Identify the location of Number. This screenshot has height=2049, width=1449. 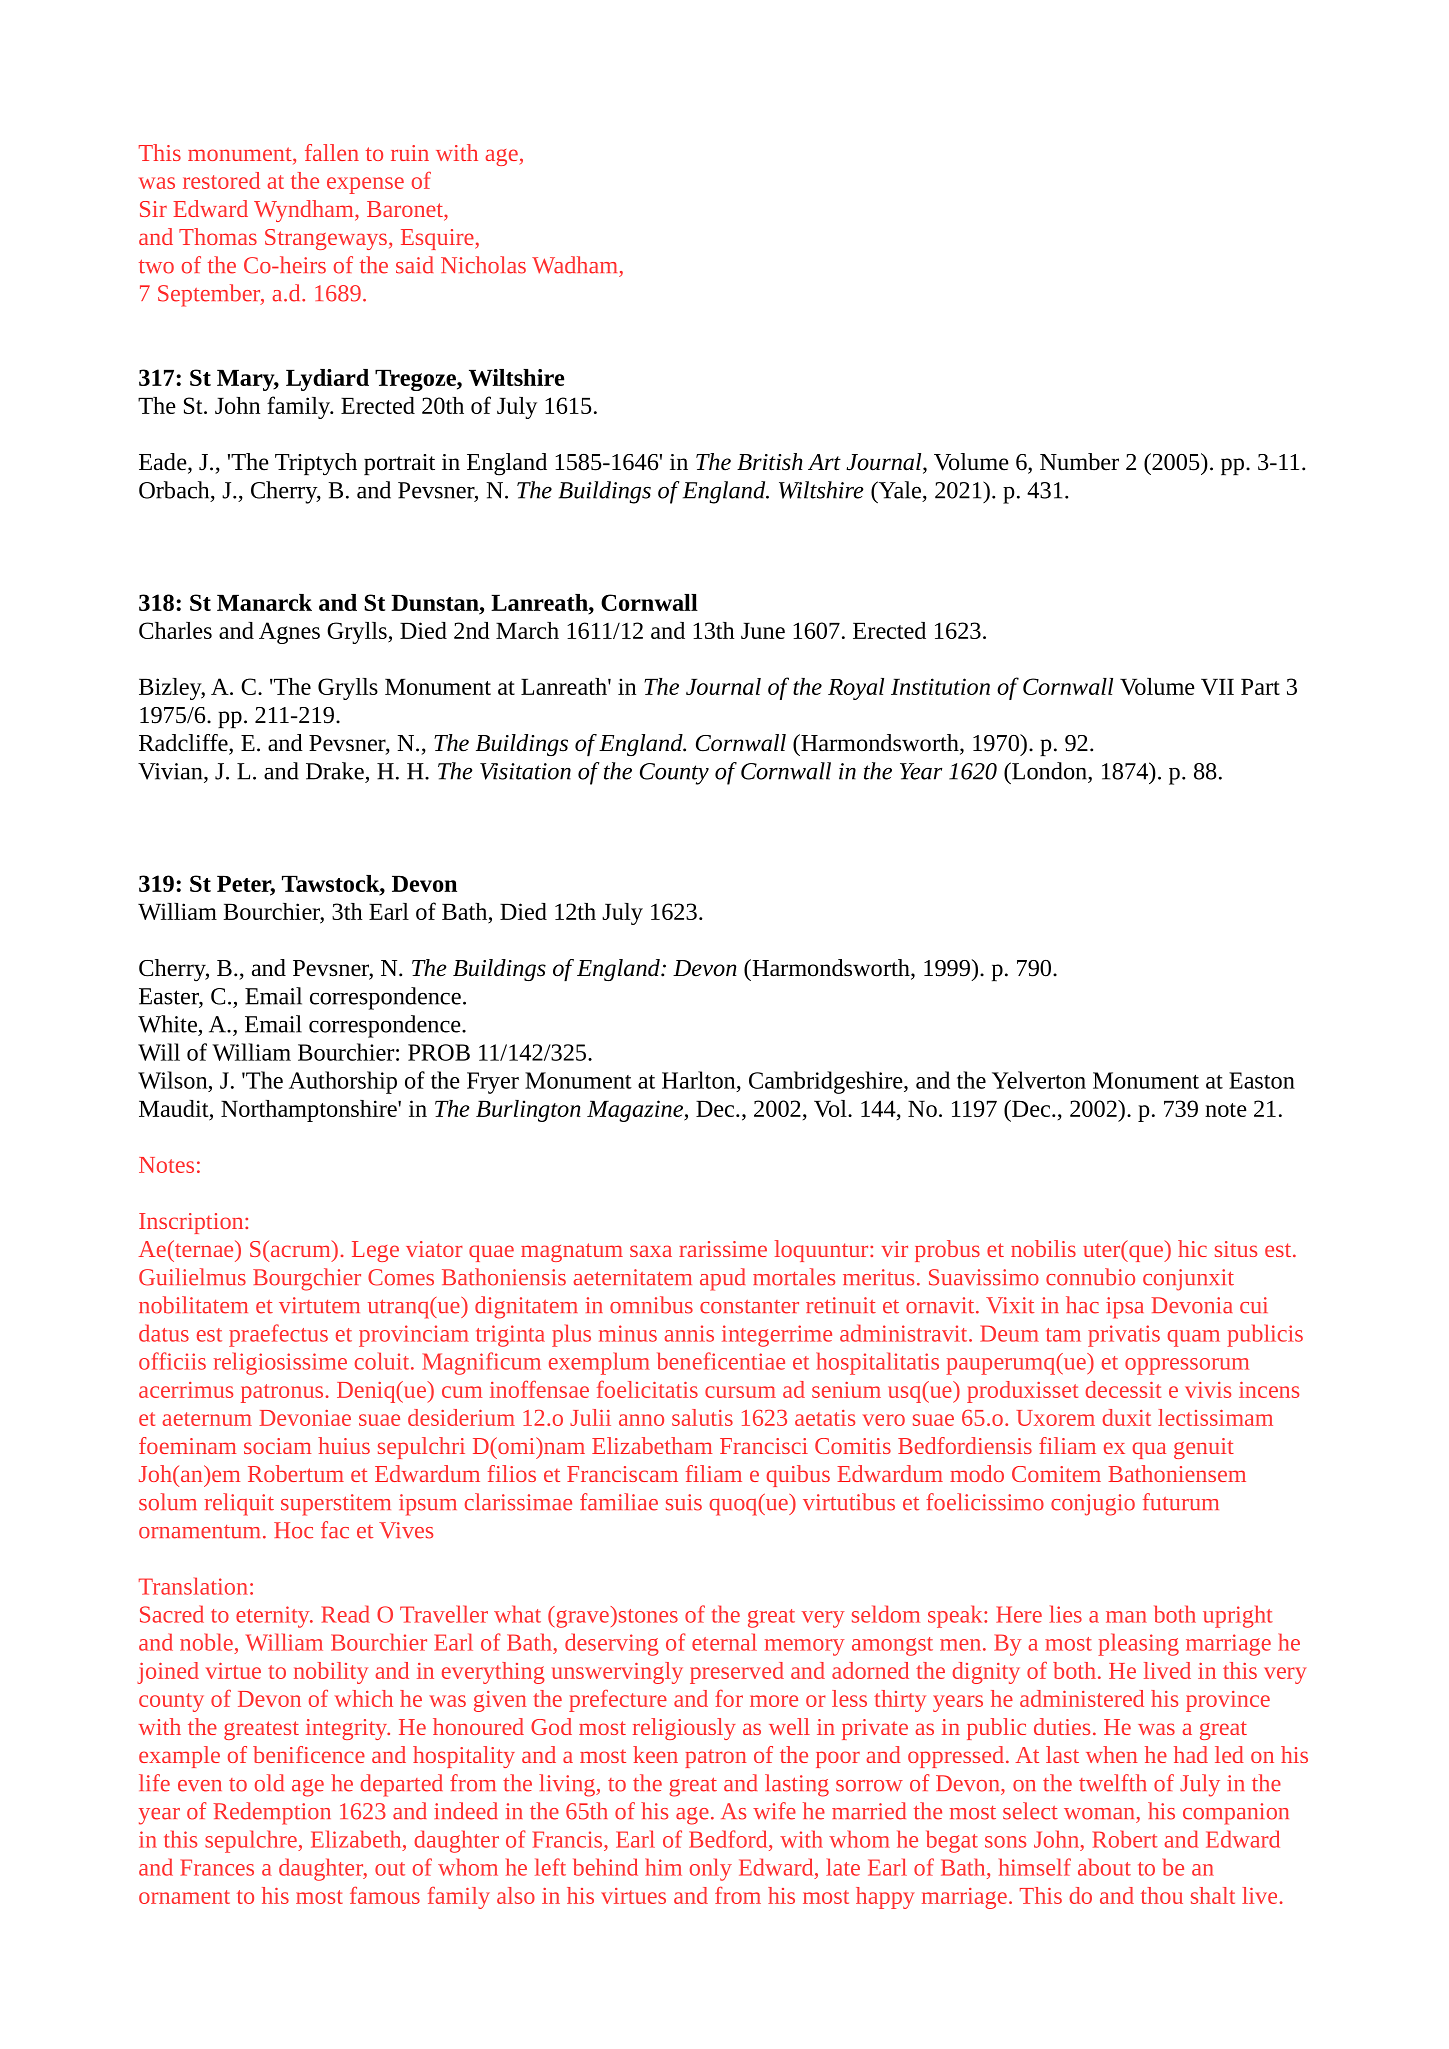
(1079, 462).
